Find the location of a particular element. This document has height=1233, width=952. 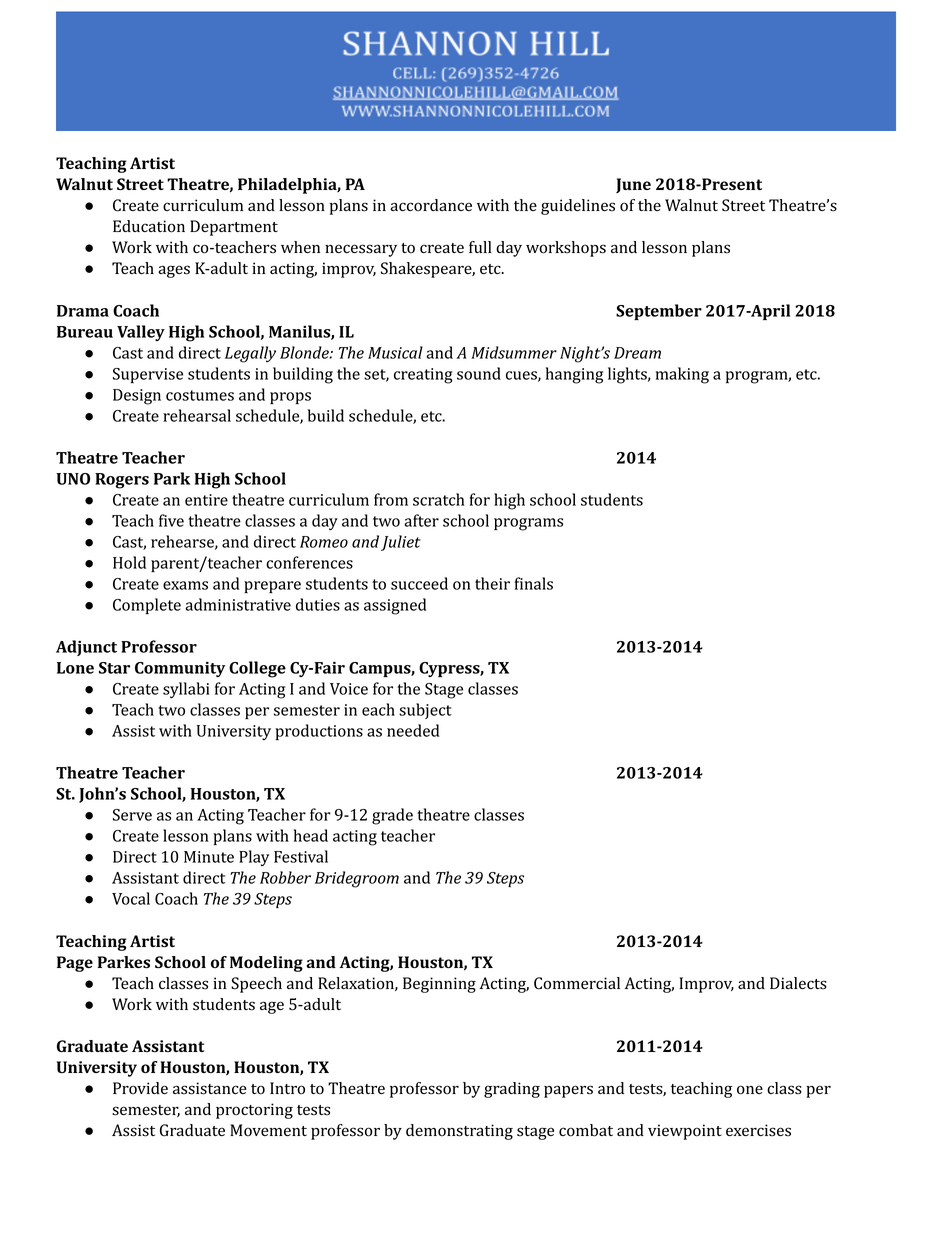

Provide is located at coordinates (140, 1088).
